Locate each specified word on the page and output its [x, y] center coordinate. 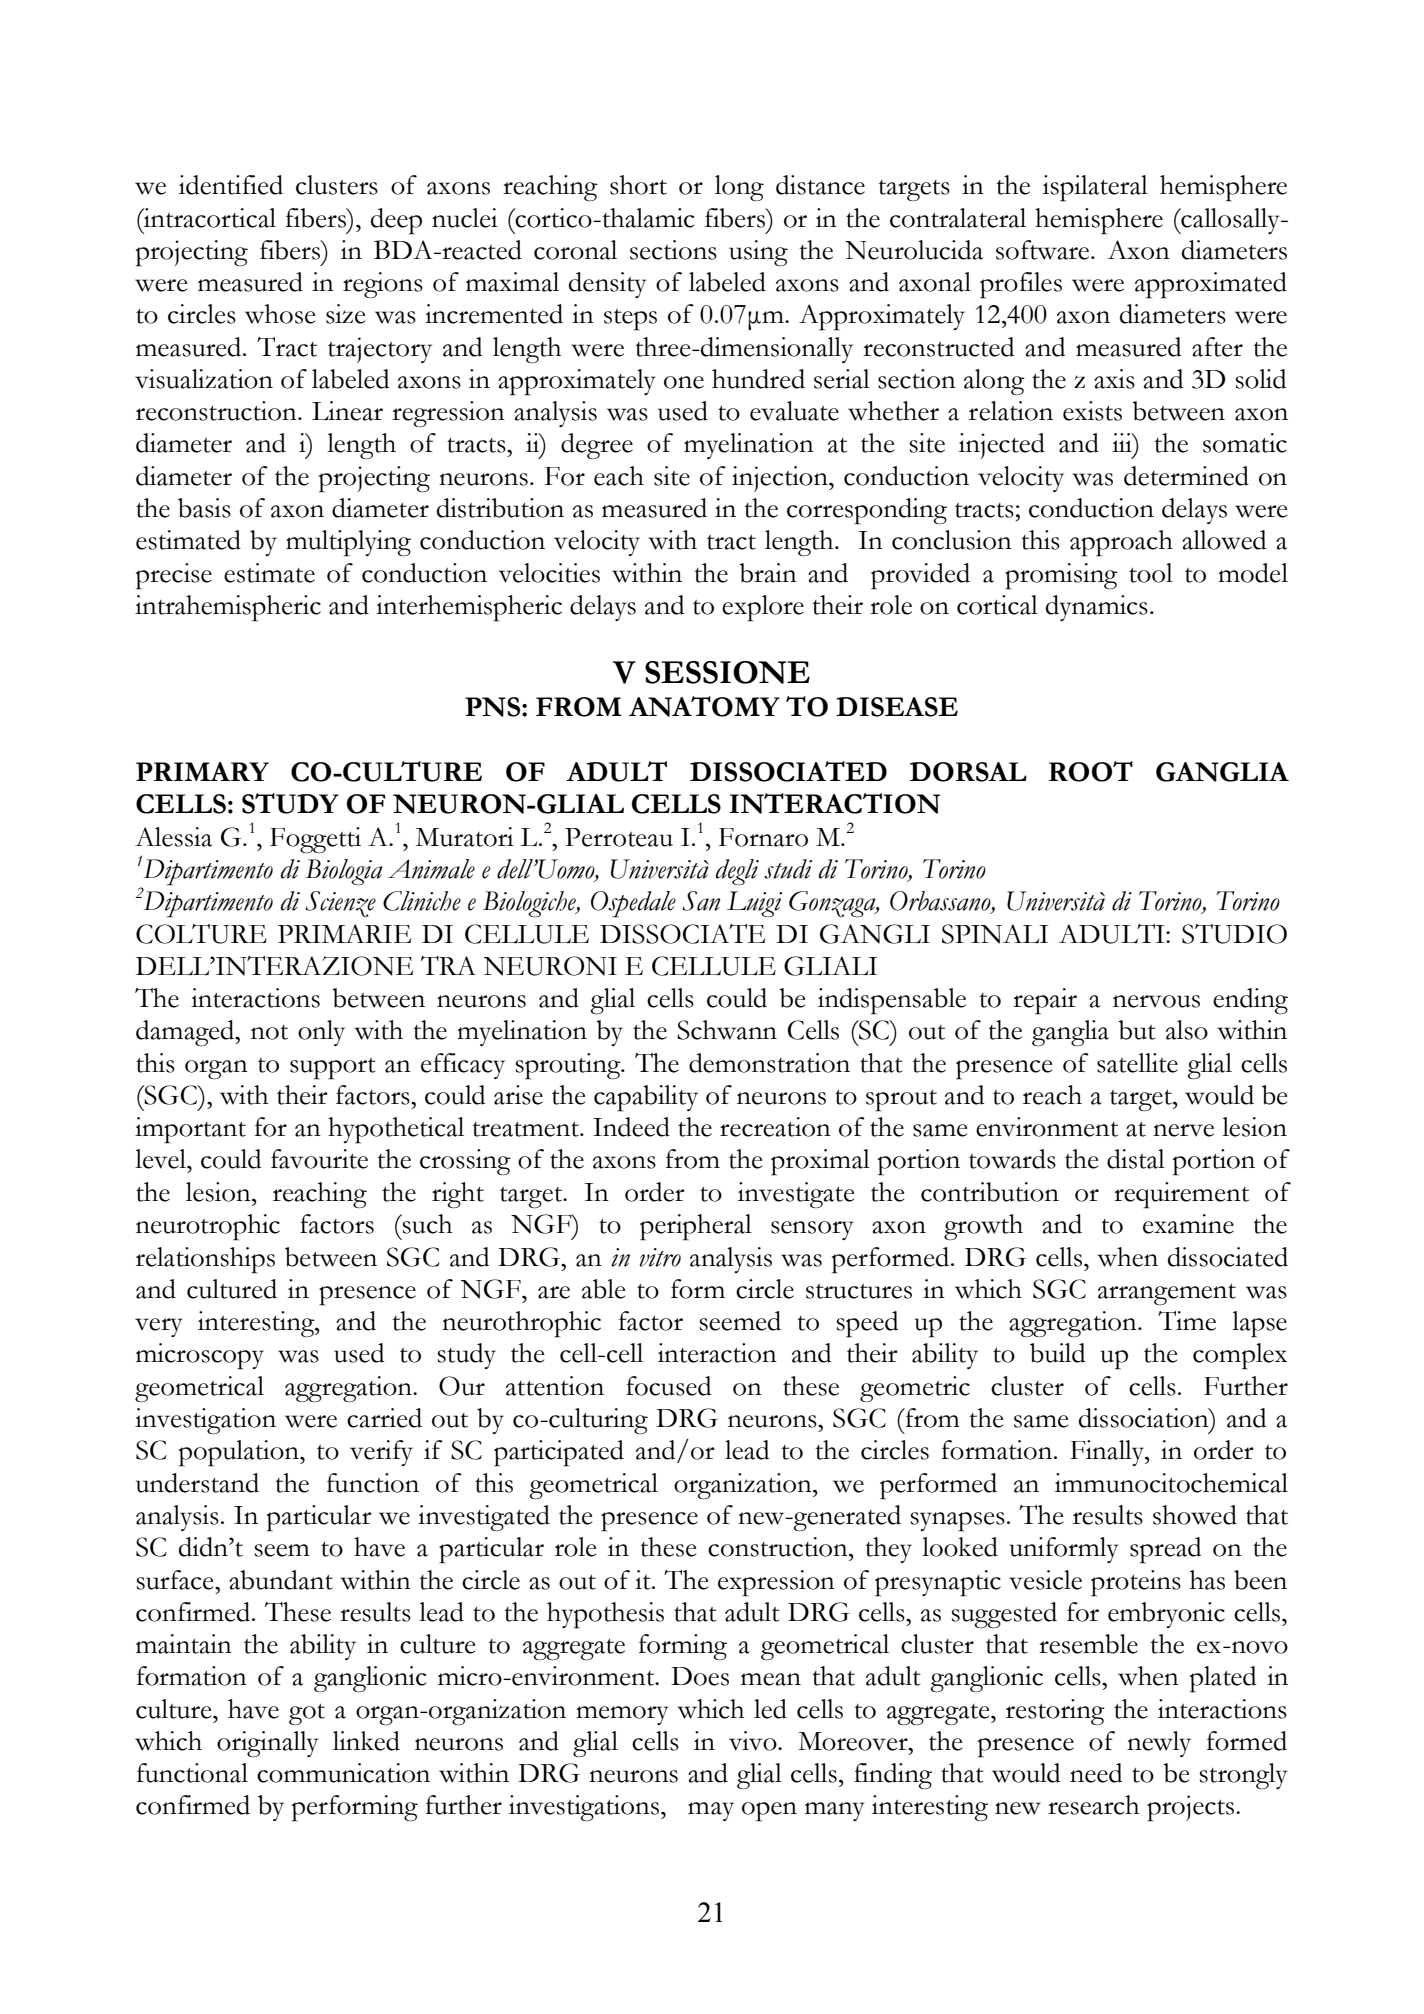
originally [267, 1744]
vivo [754, 1741]
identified [231, 185]
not [269, 1032]
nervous [1156, 1001]
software [1044, 250]
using [758, 253]
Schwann [727, 1030]
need [1096, 1773]
